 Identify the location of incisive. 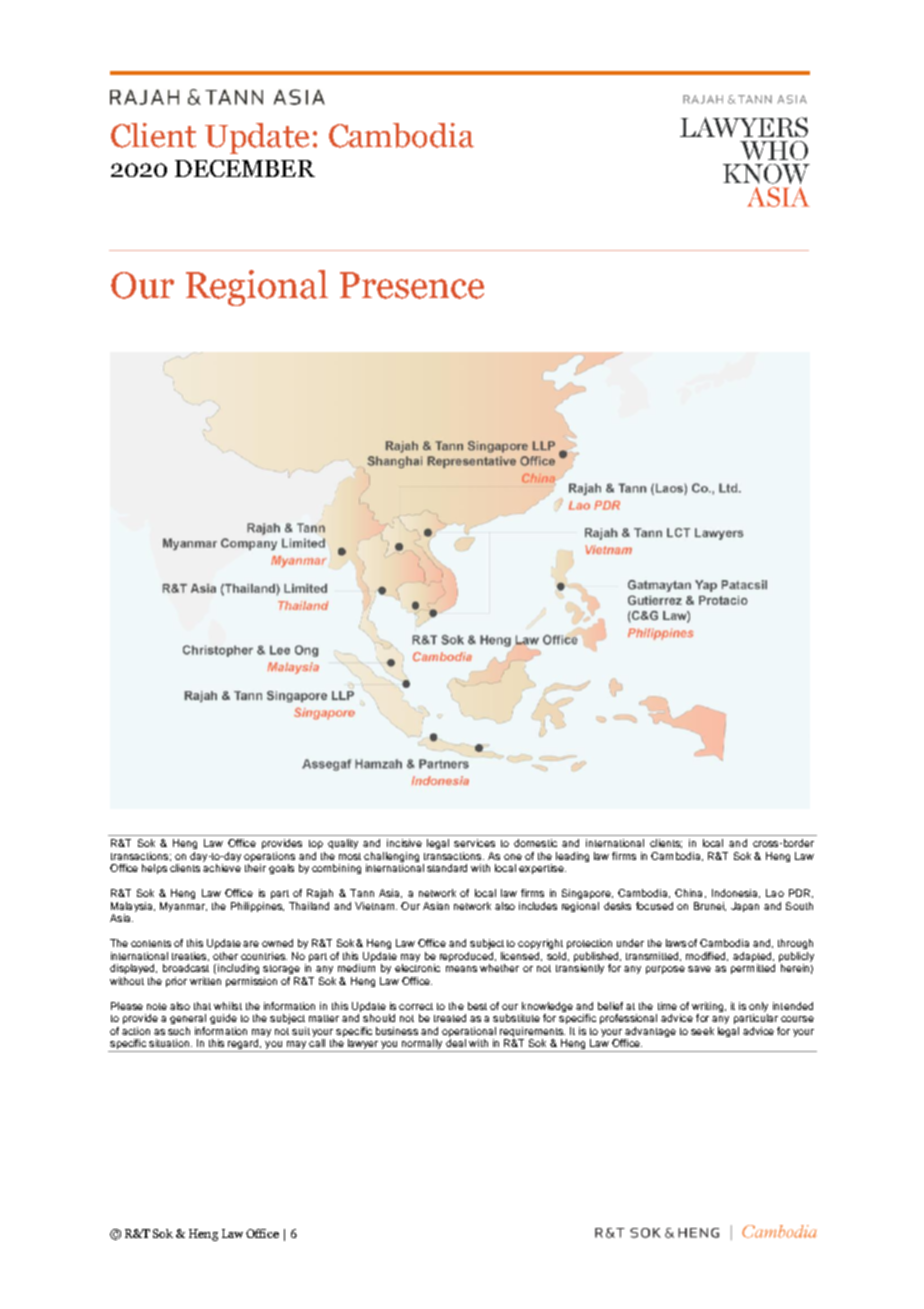
(404, 843).
